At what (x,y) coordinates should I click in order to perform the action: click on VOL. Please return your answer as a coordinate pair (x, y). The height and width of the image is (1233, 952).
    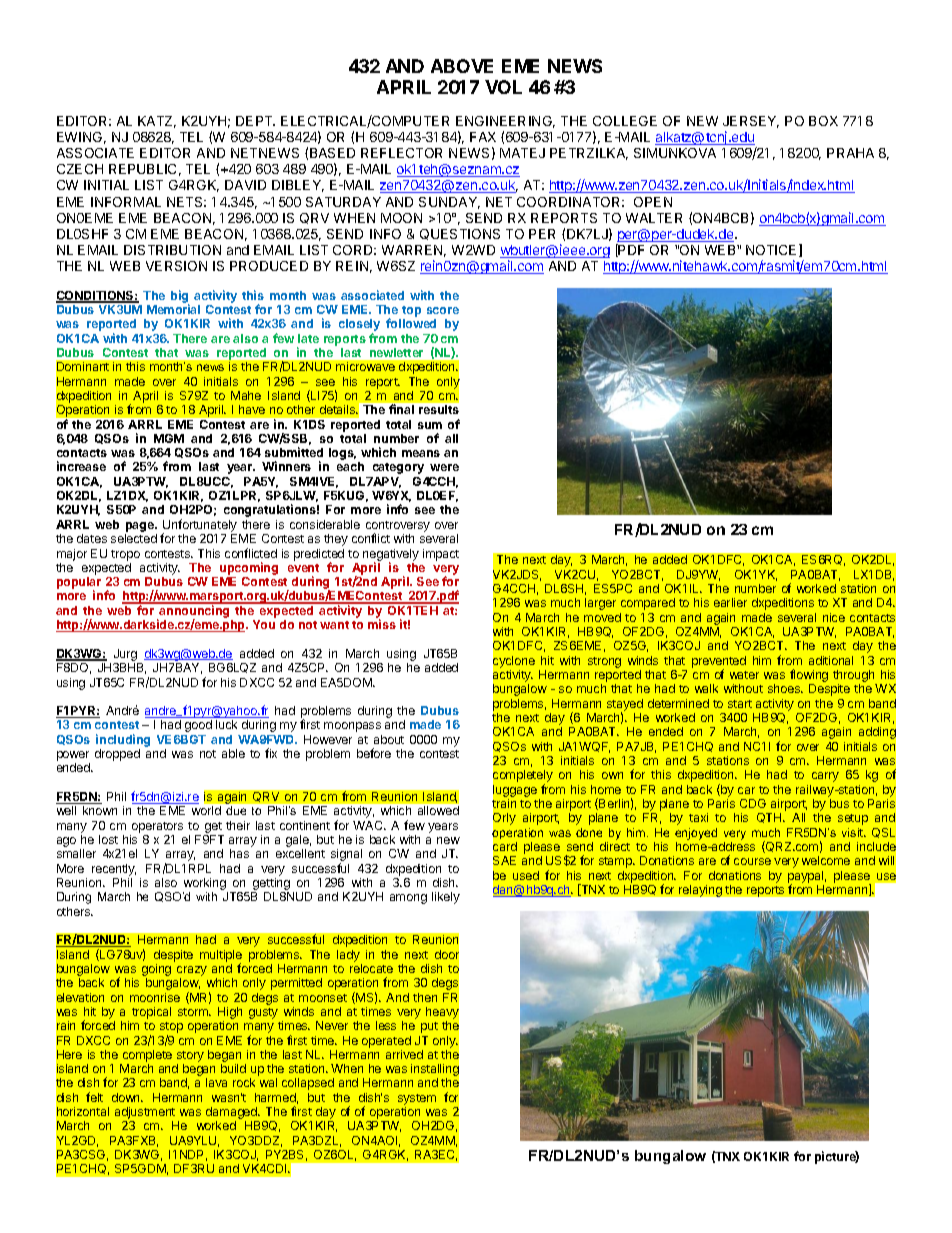
    Looking at the image, I should click on (503, 87).
